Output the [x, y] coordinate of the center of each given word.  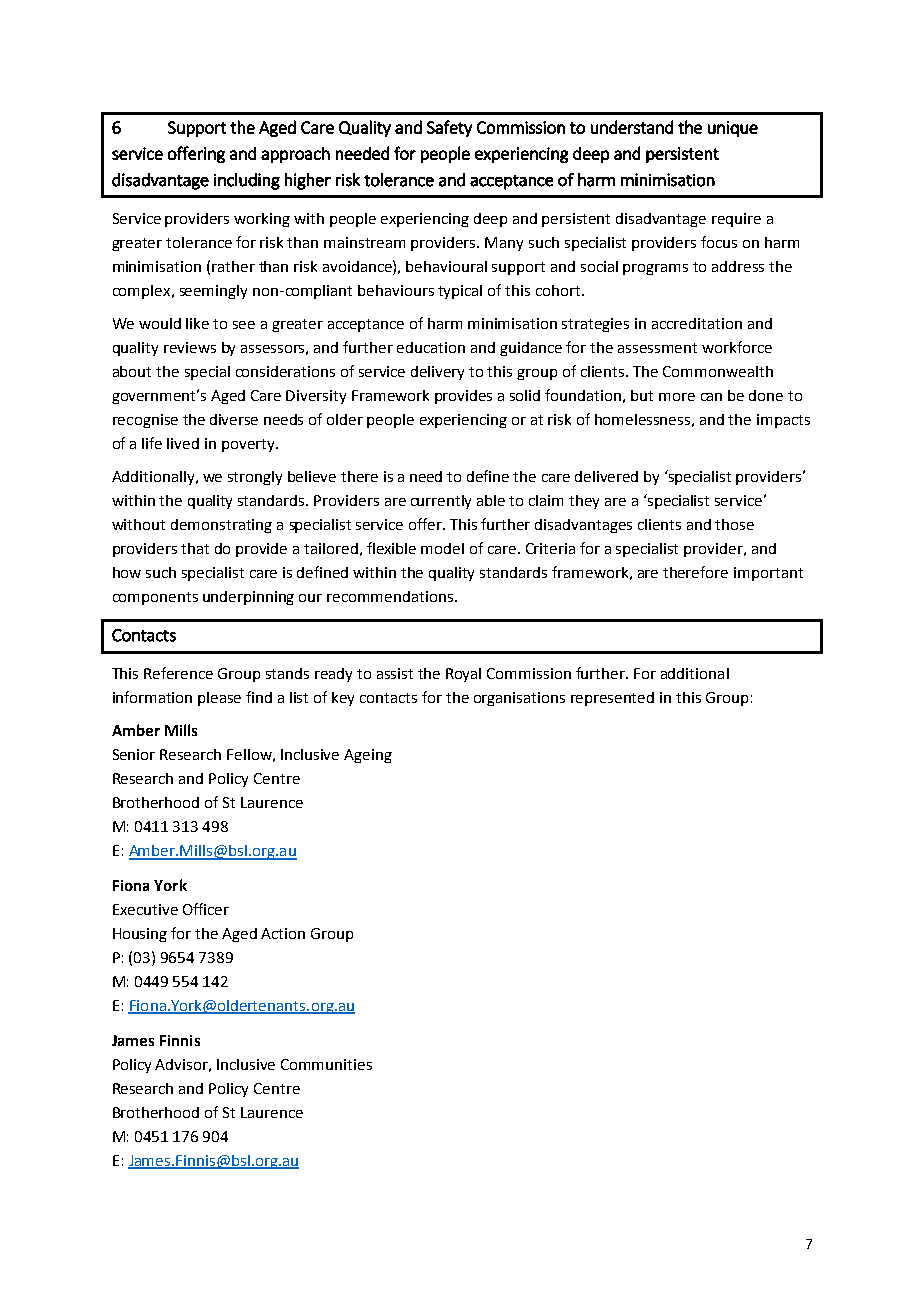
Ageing [368, 756]
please [219, 699]
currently [441, 502]
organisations [519, 699]
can [711, 397]
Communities [326, 1064]
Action [283, 933]
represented [612, 699]
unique [733, 129]
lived [183, 443]
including [247, 181]
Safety [449, 128]
